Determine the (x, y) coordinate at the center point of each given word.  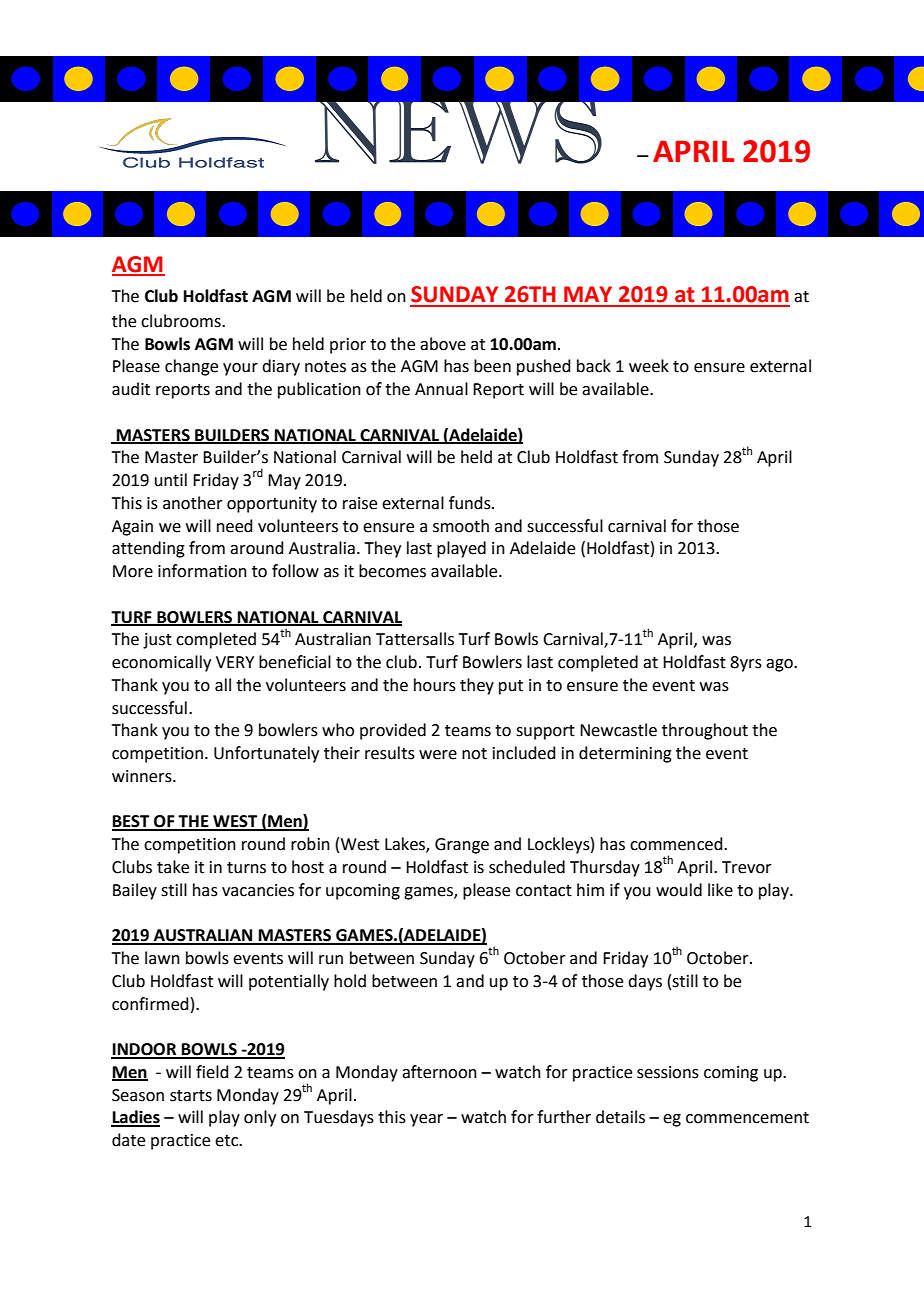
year (426, 1120)
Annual (441, 389)
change (191, 367)
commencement (747, 1118)
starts (191, 1096)
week (649, 366)
